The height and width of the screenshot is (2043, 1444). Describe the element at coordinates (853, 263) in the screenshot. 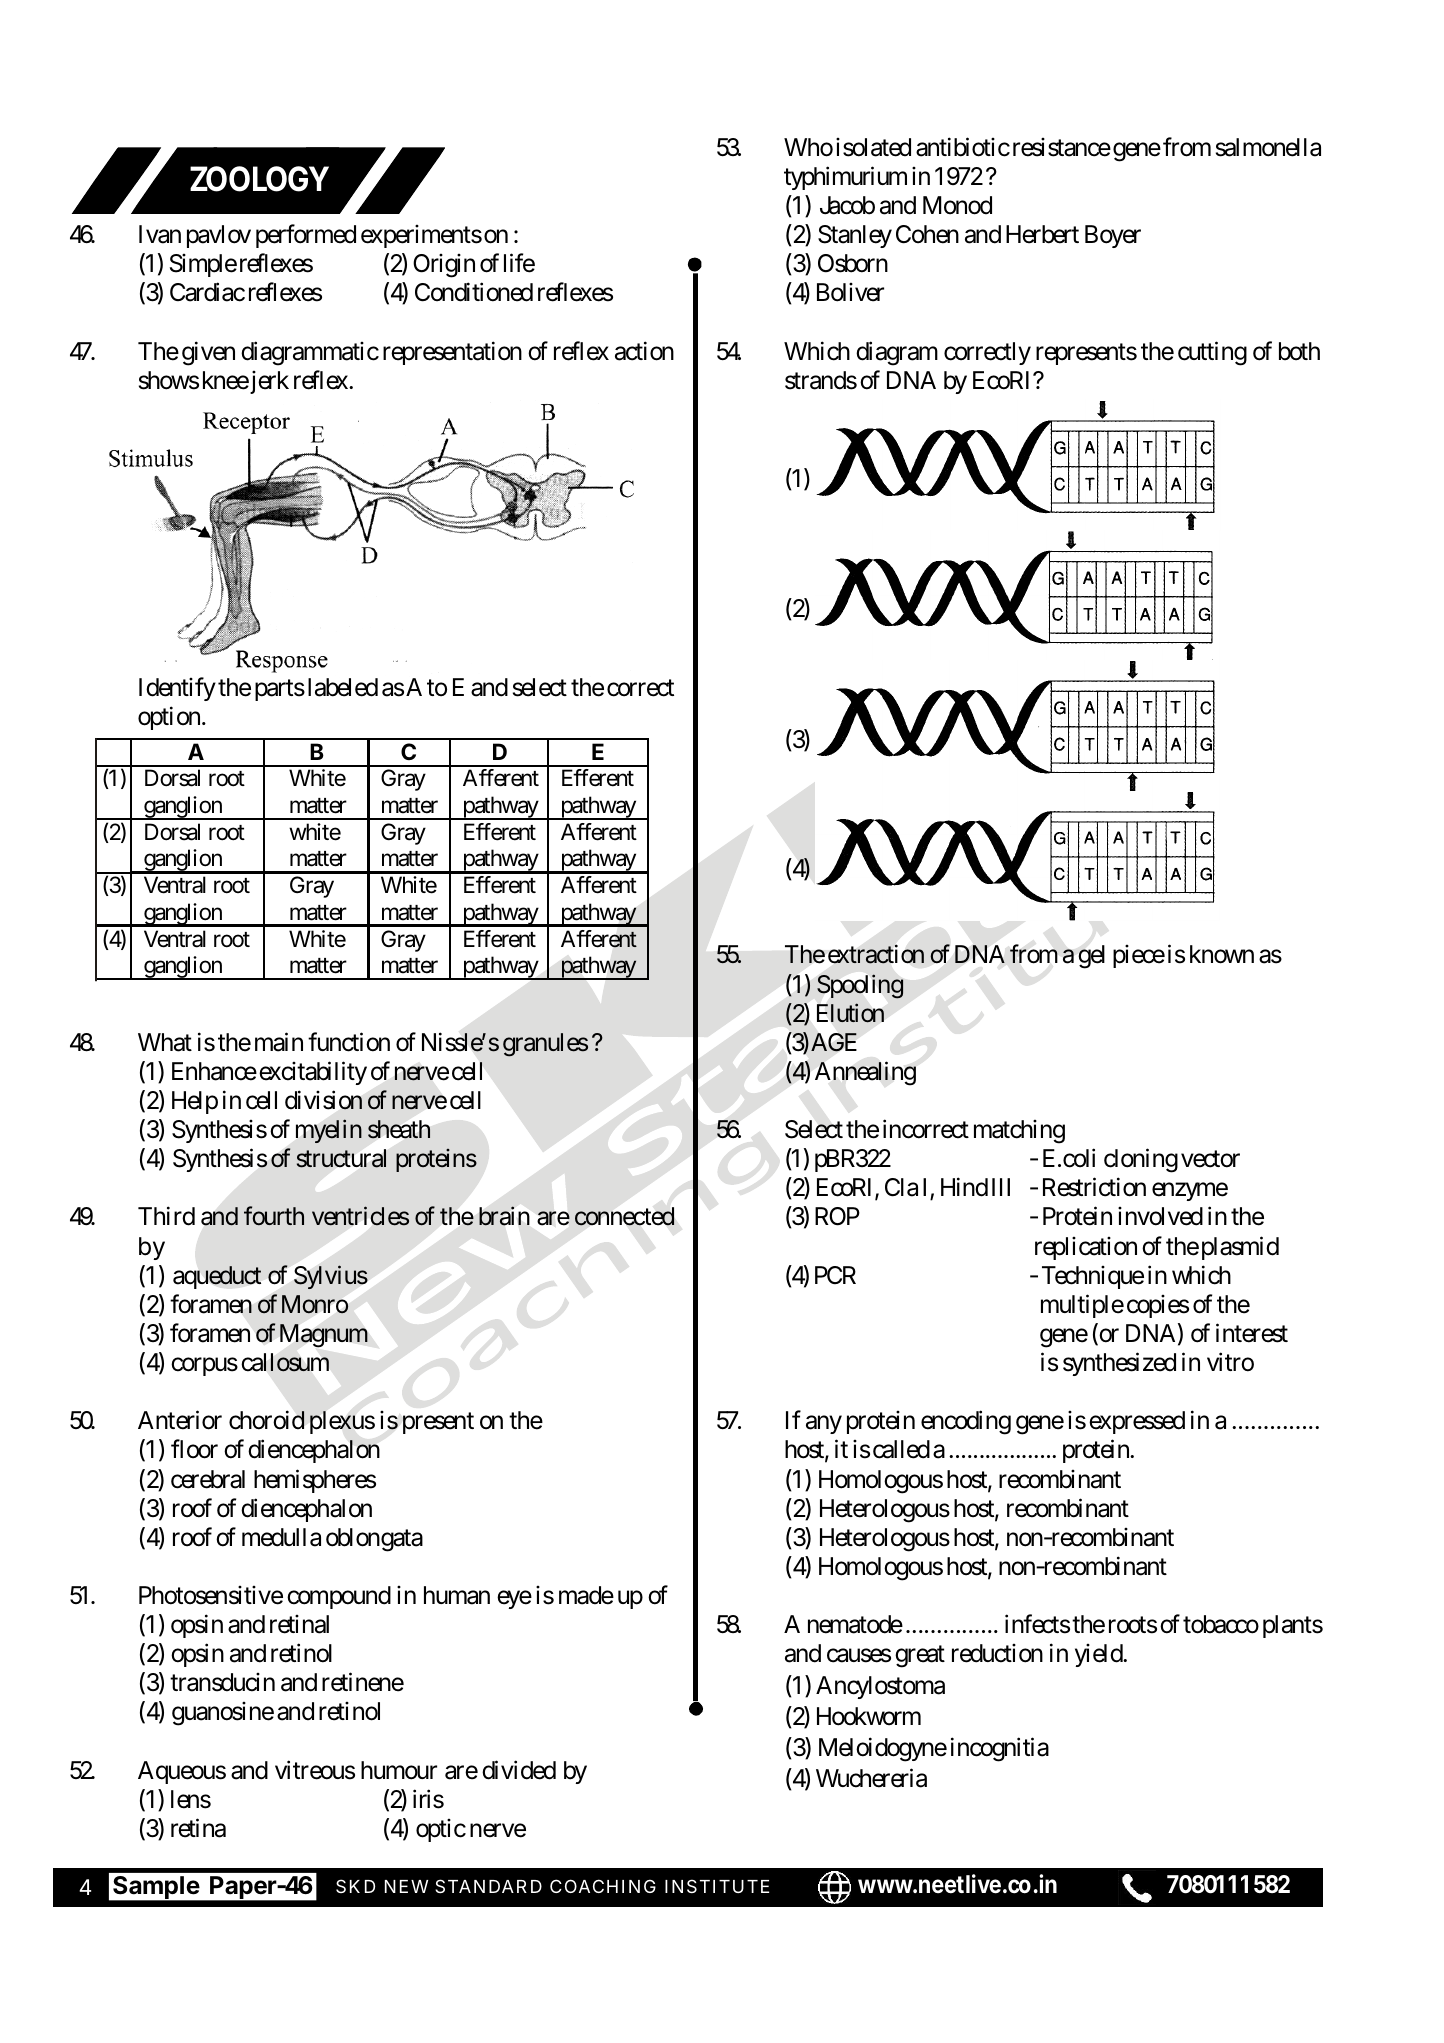

I see `Osborn` at that location.
